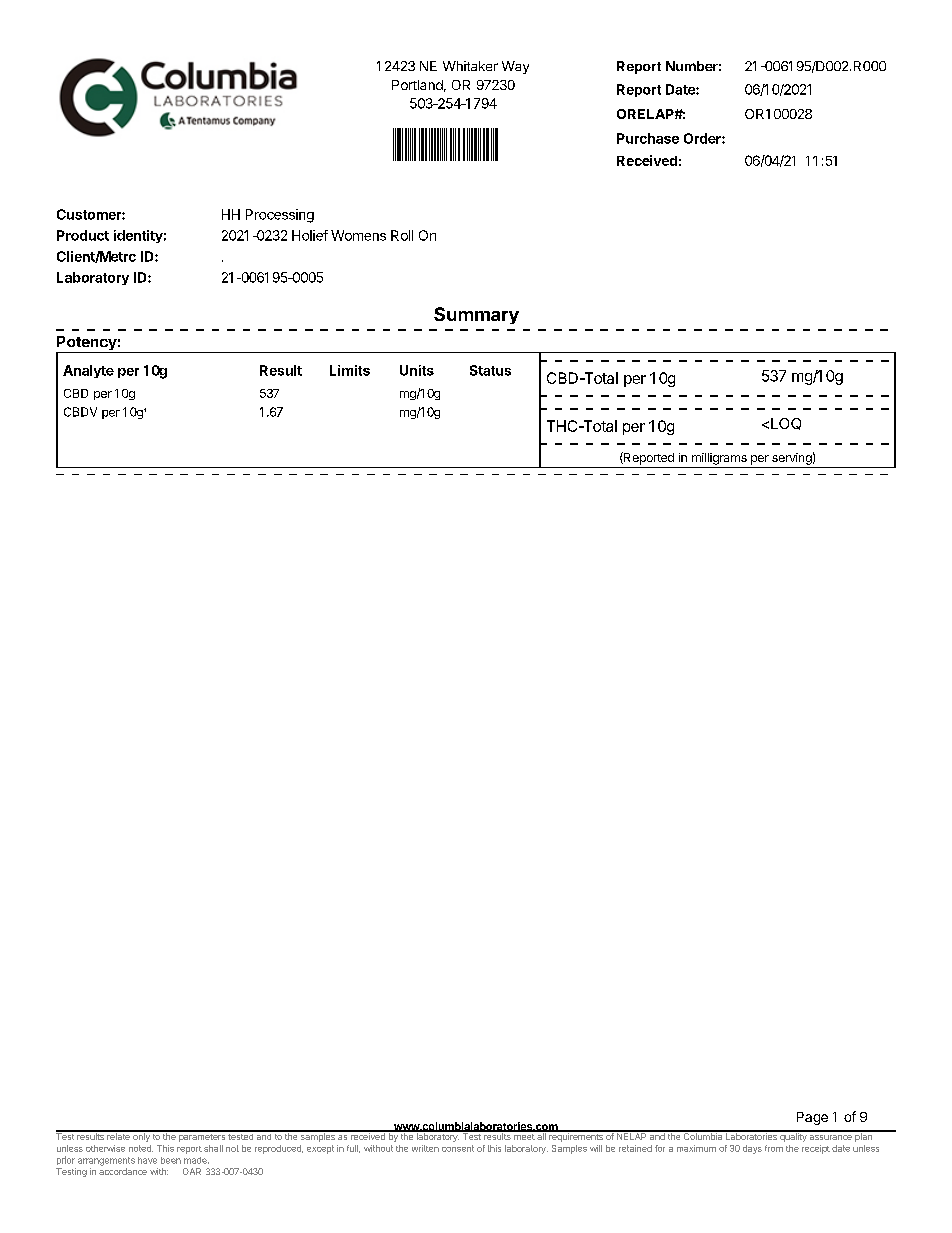  Describe the element at coordinates (88, 371) in the screenshot. I see `Analyte` at that location.
